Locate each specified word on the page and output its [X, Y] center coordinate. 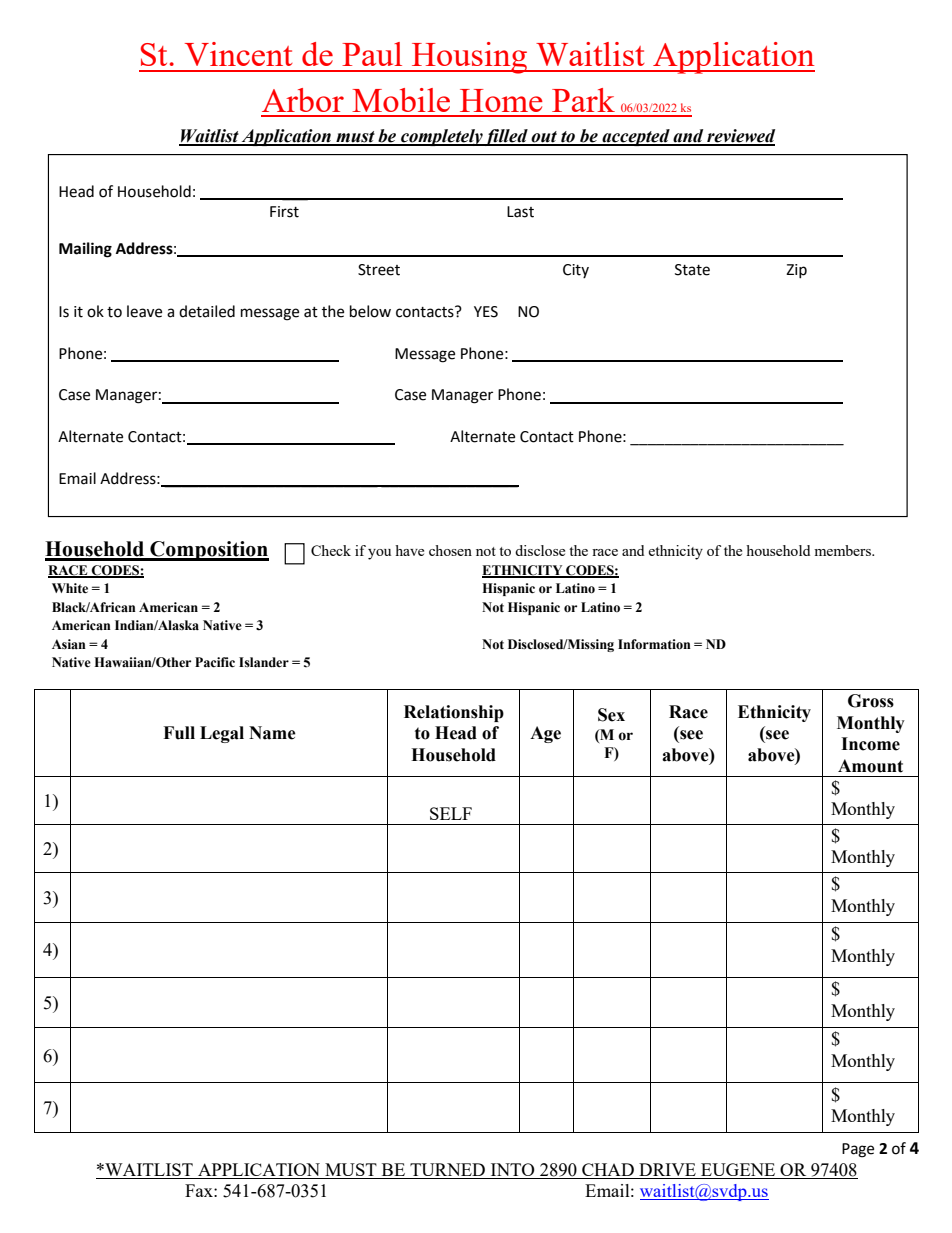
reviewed [740, 137]
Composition [208, 551]
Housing [470, 58]
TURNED [448, 1171]
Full [179, 733]
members [843, 550]
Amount [870, 766]
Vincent [239, 54]
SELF [451, 813]
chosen [450, 550]
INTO [512, 1171]
